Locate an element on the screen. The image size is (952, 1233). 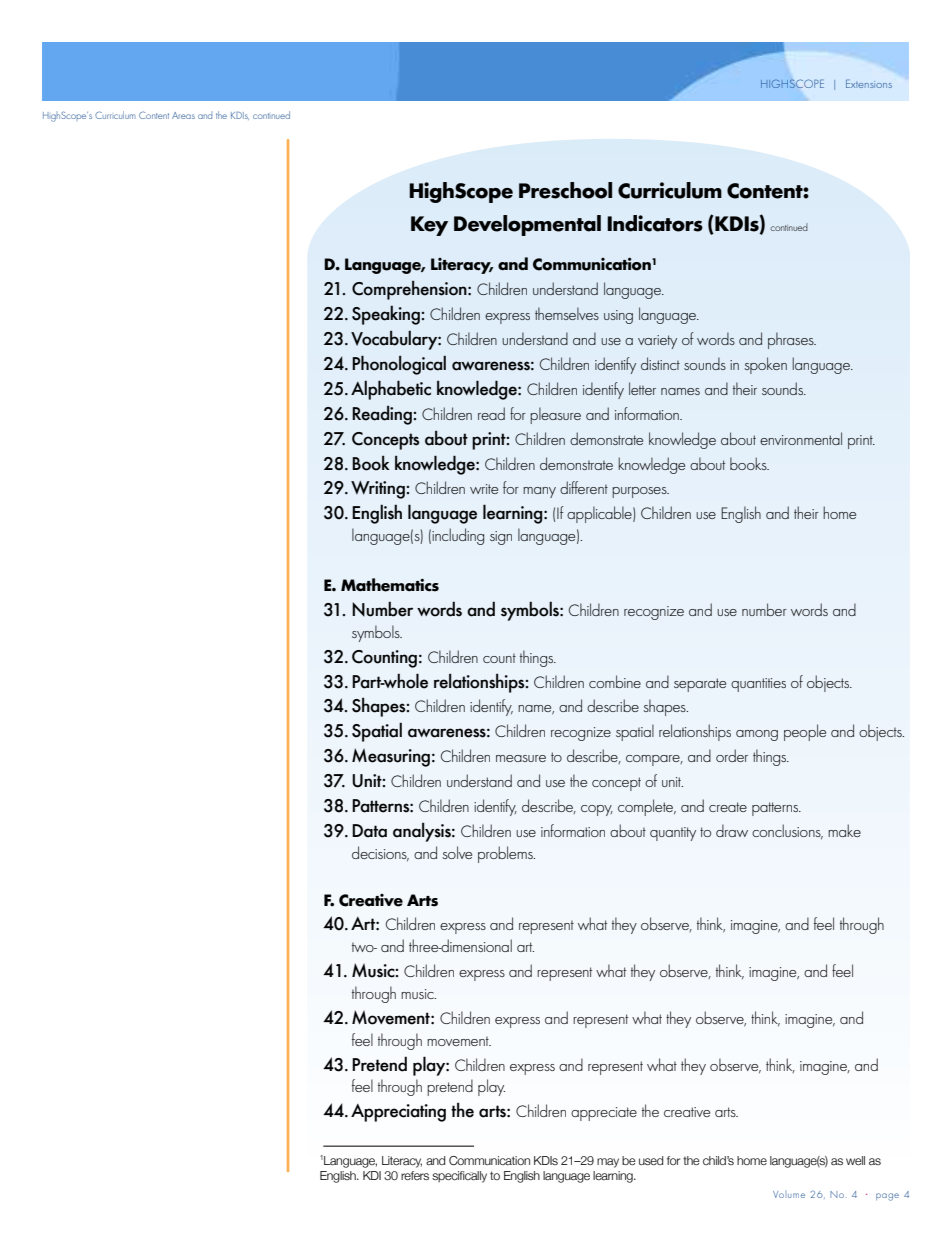
Preschool is located at coordinates (565, 190).
